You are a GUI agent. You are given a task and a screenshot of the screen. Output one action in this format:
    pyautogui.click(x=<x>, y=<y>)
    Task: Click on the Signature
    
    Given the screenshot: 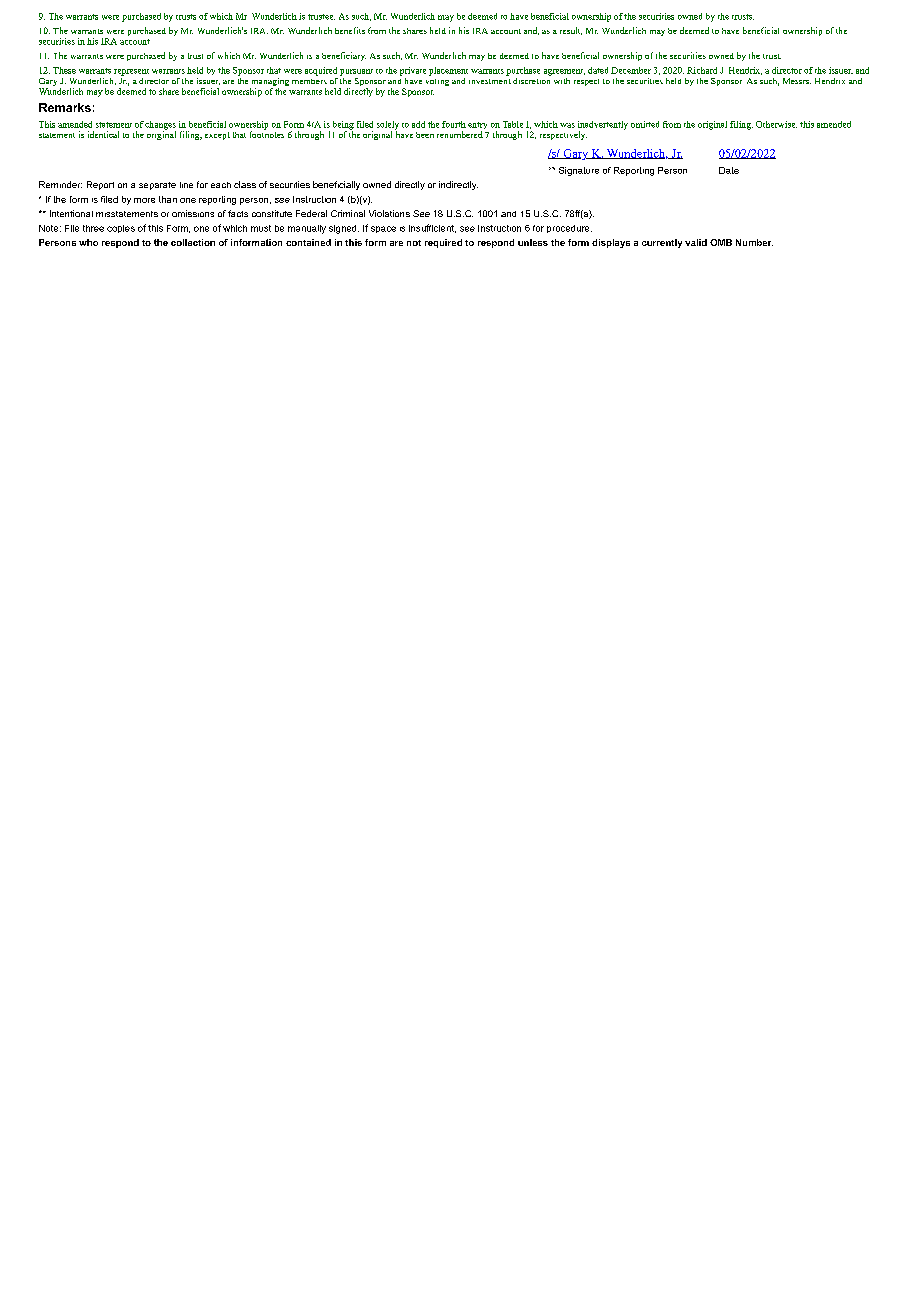 What is the action you would take?
    pyautogui.click(x=579, y=171)
